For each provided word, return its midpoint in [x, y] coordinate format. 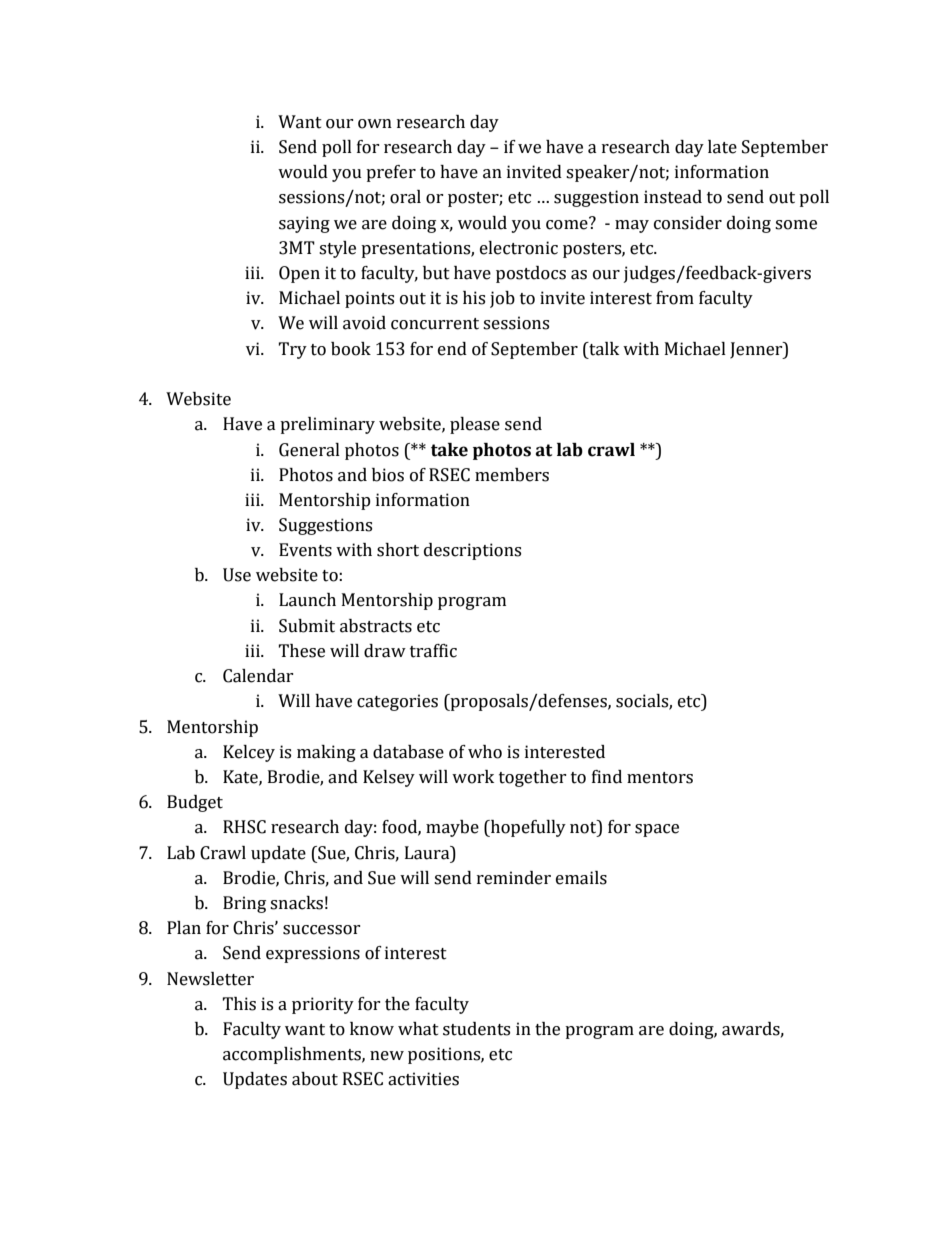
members [512, 475]
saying [304, 224]
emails [581, 878]
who [485, 752]
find [607, 777]
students [476, 1029]
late [722, 147]
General [309, 450]
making [326, 753]
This [239, 1004]
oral [405, 197]
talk [603, 349]
